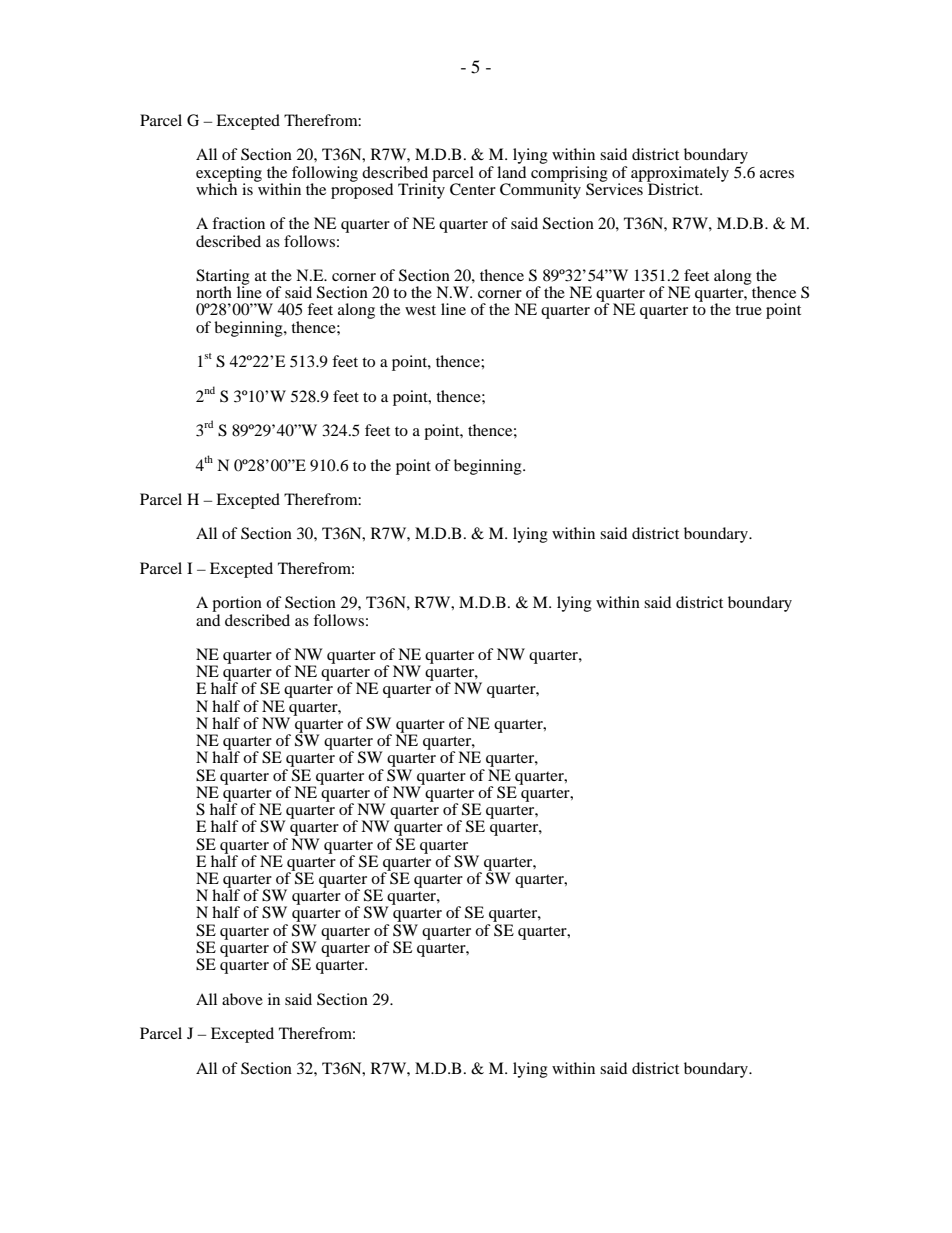 This document has height=1233, width=952. What do you see at coordinates (238, 605) in the document?
I see `portion` at bounding box center [238, 605].
